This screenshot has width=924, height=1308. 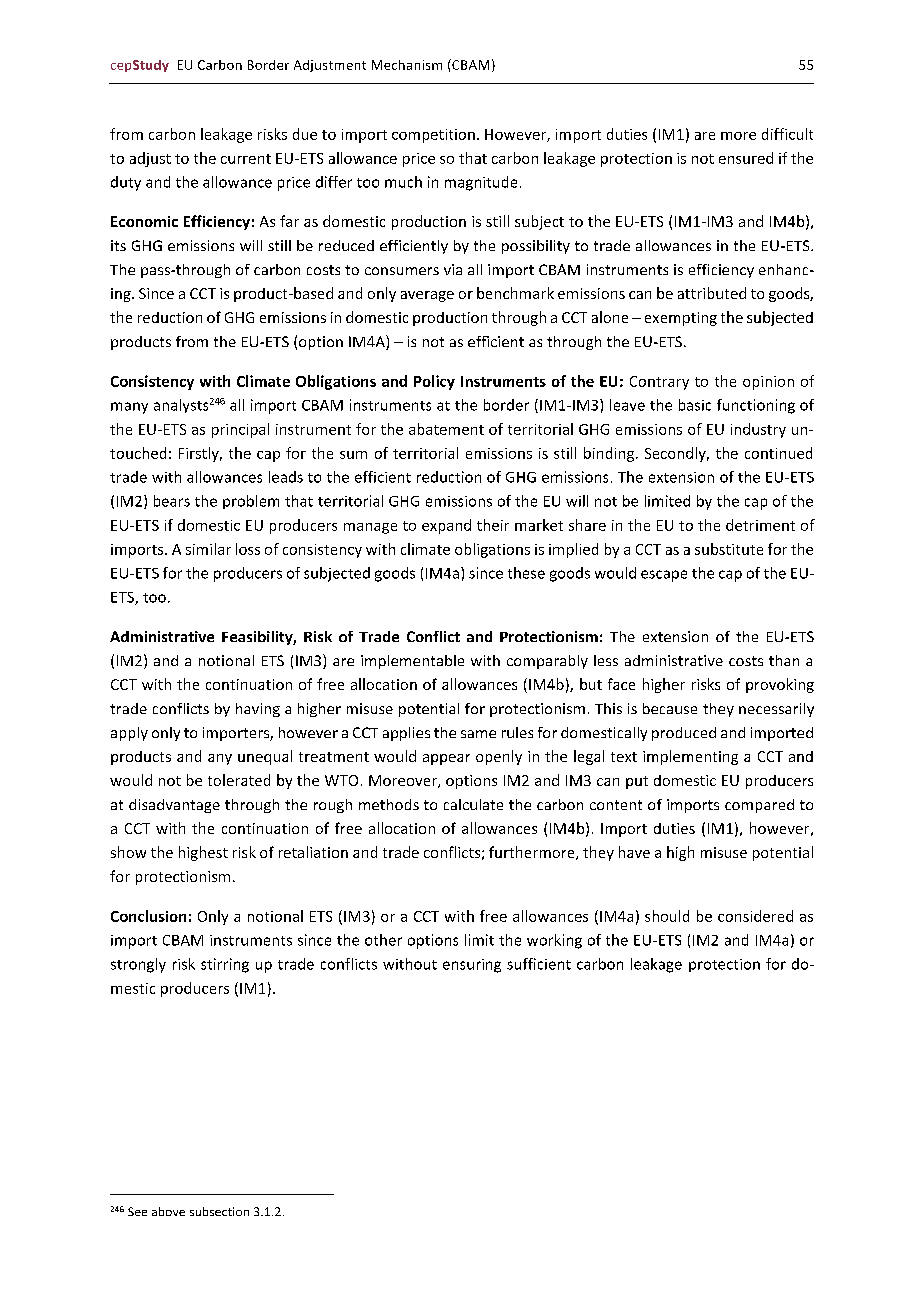 What do you see at coordinates (239, 780) in the screenshot?
I see `tolerated` at bounding box center [239, 780].
